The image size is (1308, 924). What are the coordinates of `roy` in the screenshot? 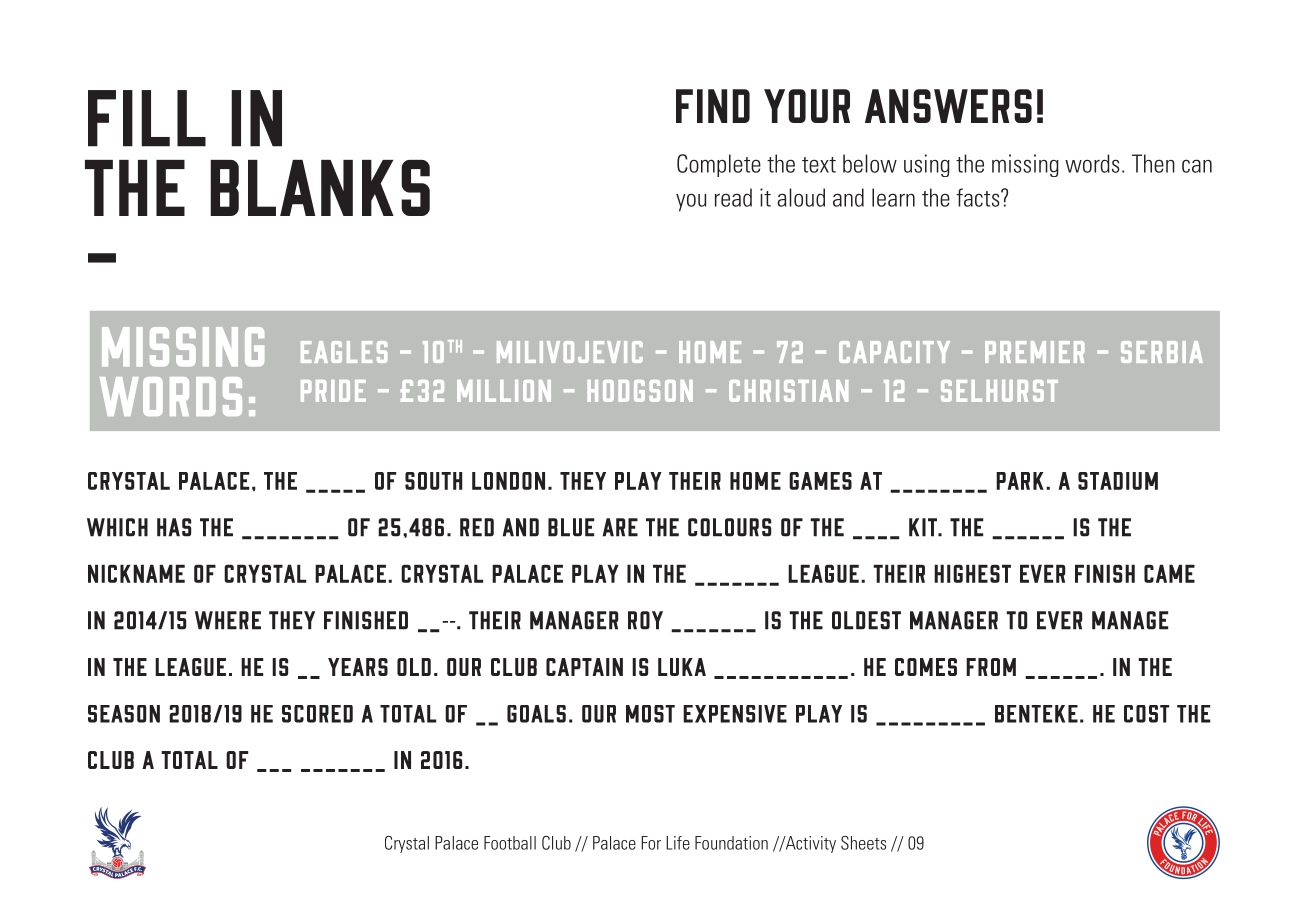 It's located at (645, 620).
